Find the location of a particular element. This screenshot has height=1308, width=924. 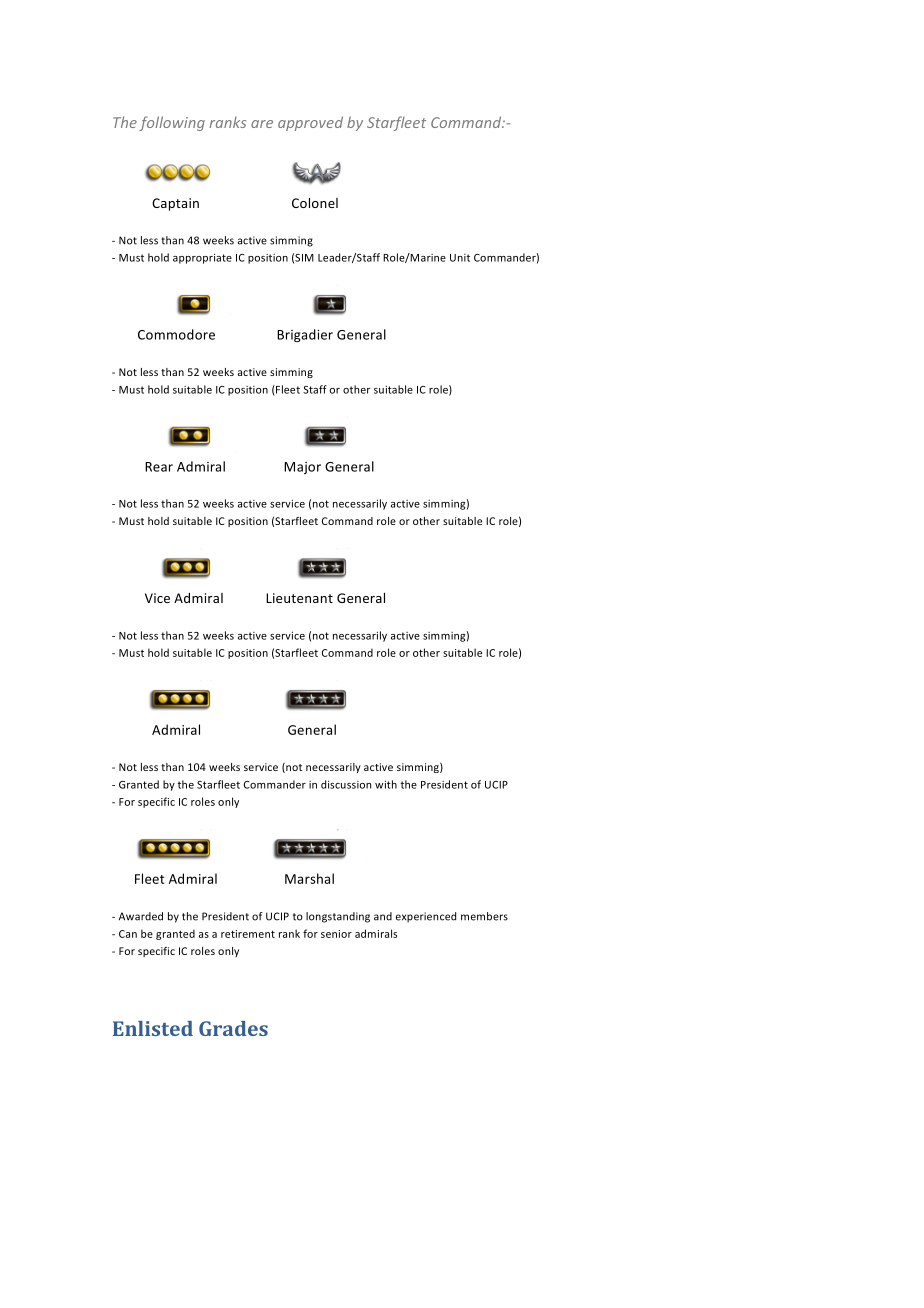

discussion is located at coordinates (346, 784).
